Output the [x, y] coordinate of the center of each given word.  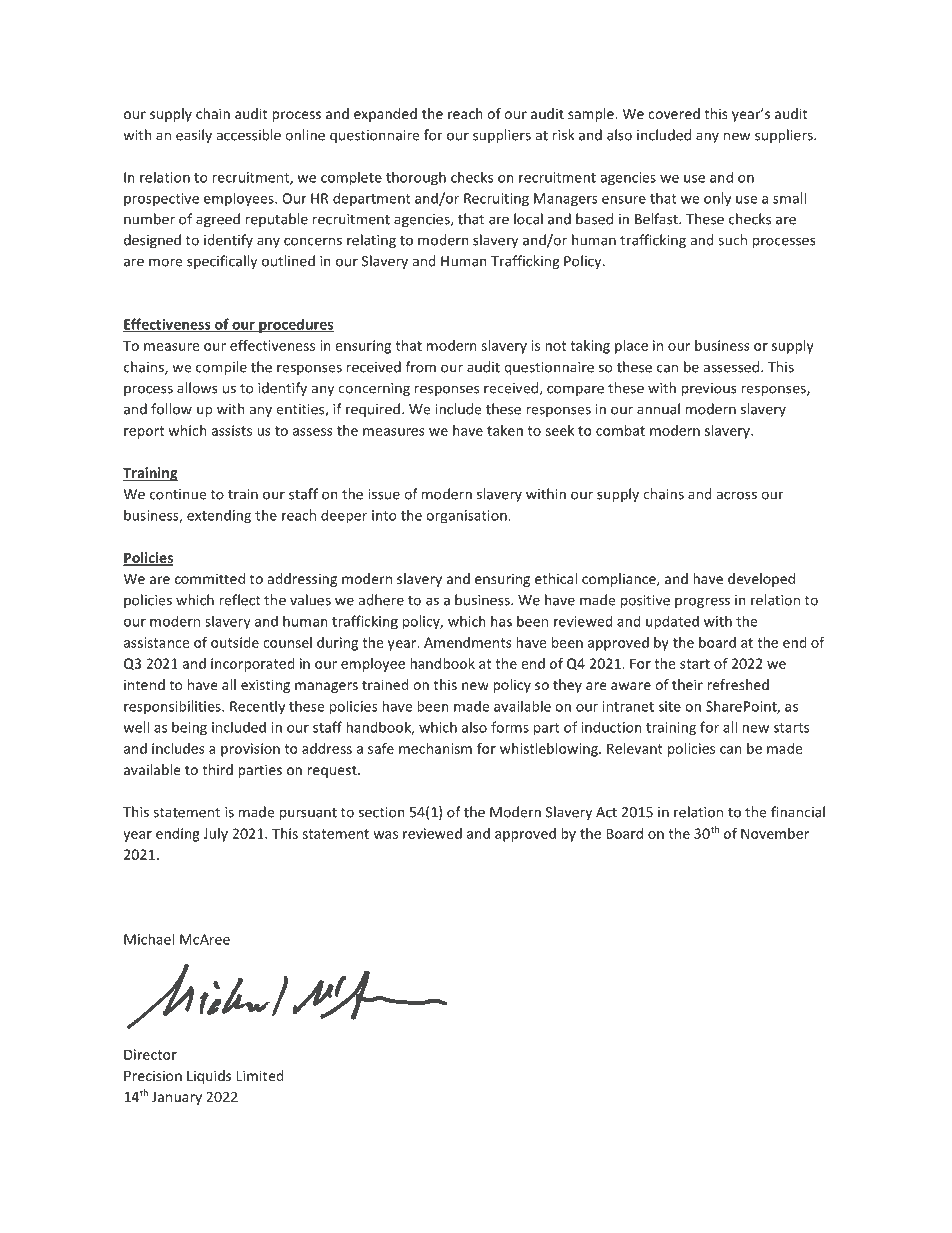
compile [221, 368]
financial [798, 812]
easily [194, 136]
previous [709, 389]
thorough [416, 178]
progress [702, 602]
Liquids [209, 1077]
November [775, 833]
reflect [240, 600]
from [421, 367]
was [385, 835]
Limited [260, 1075]
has [501, 621]
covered [674, 113]
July [215, 835]
